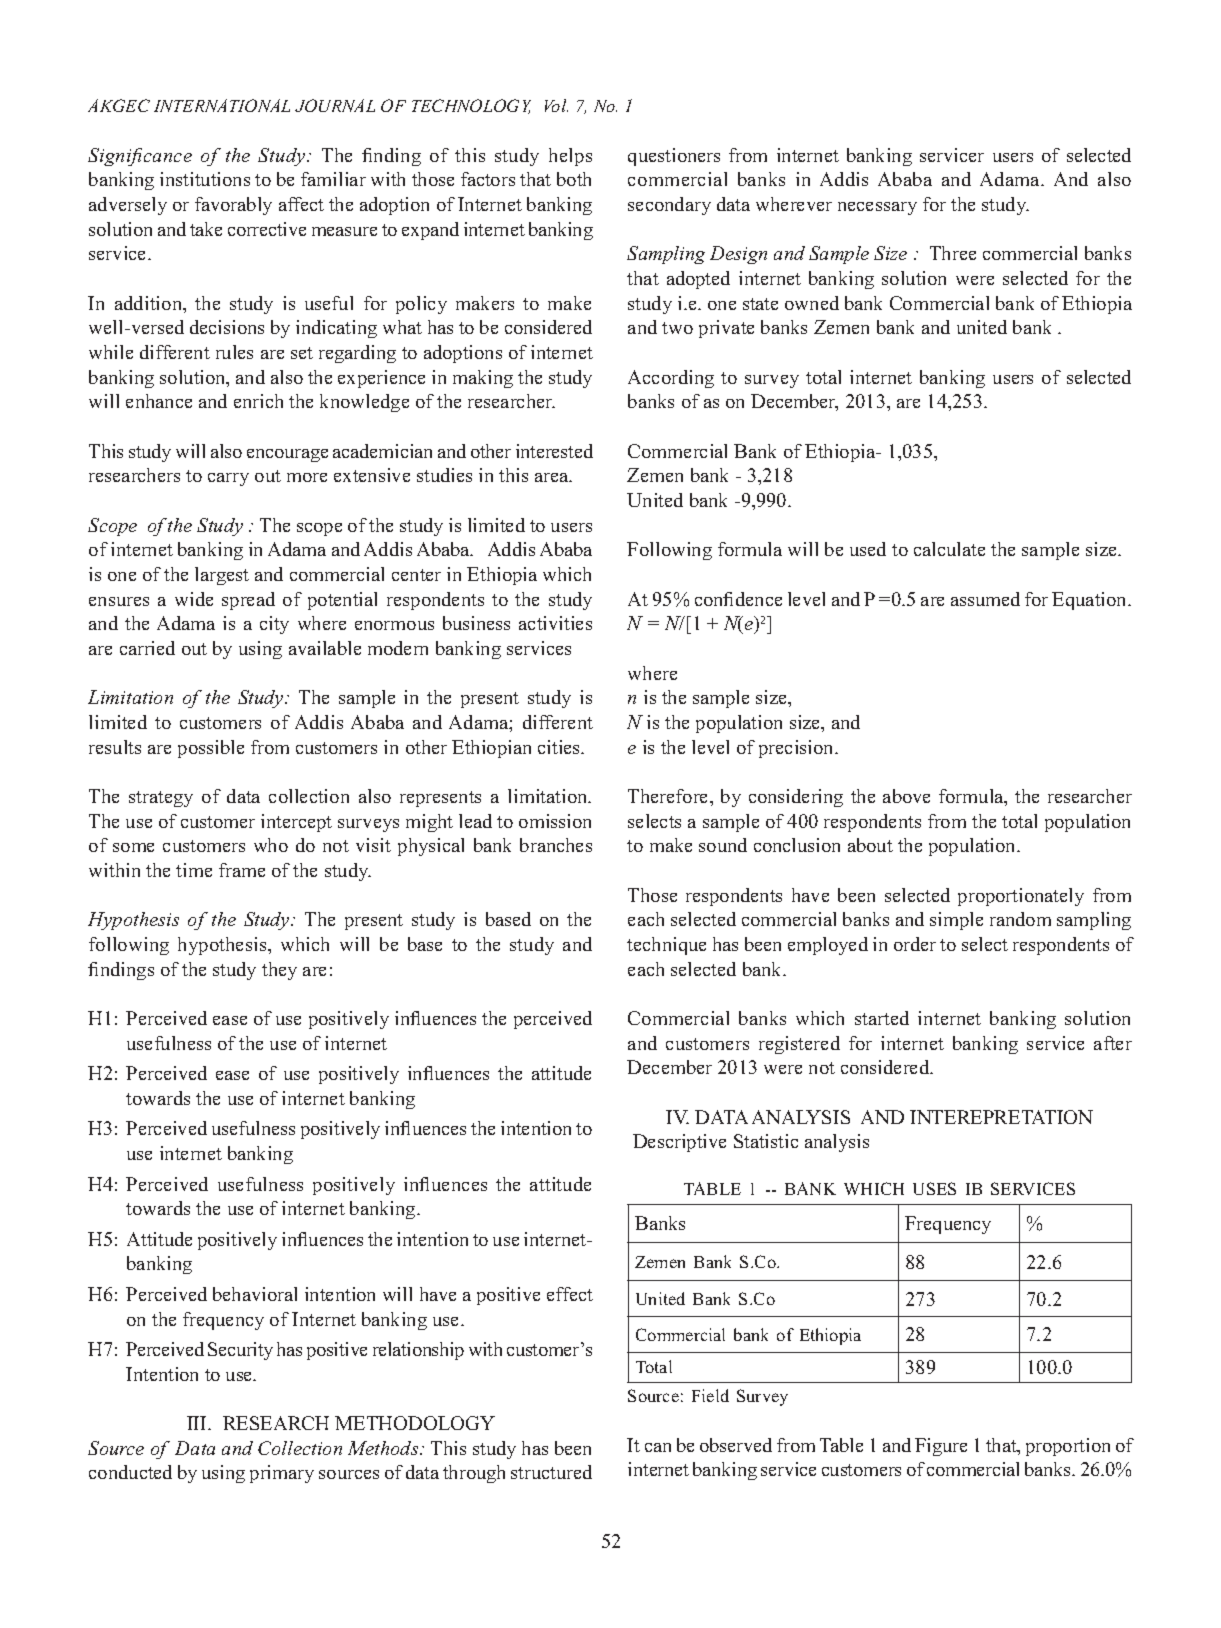  Describe the element at coordinates (941, 1447) in the page. I see `Figure` at that location.
